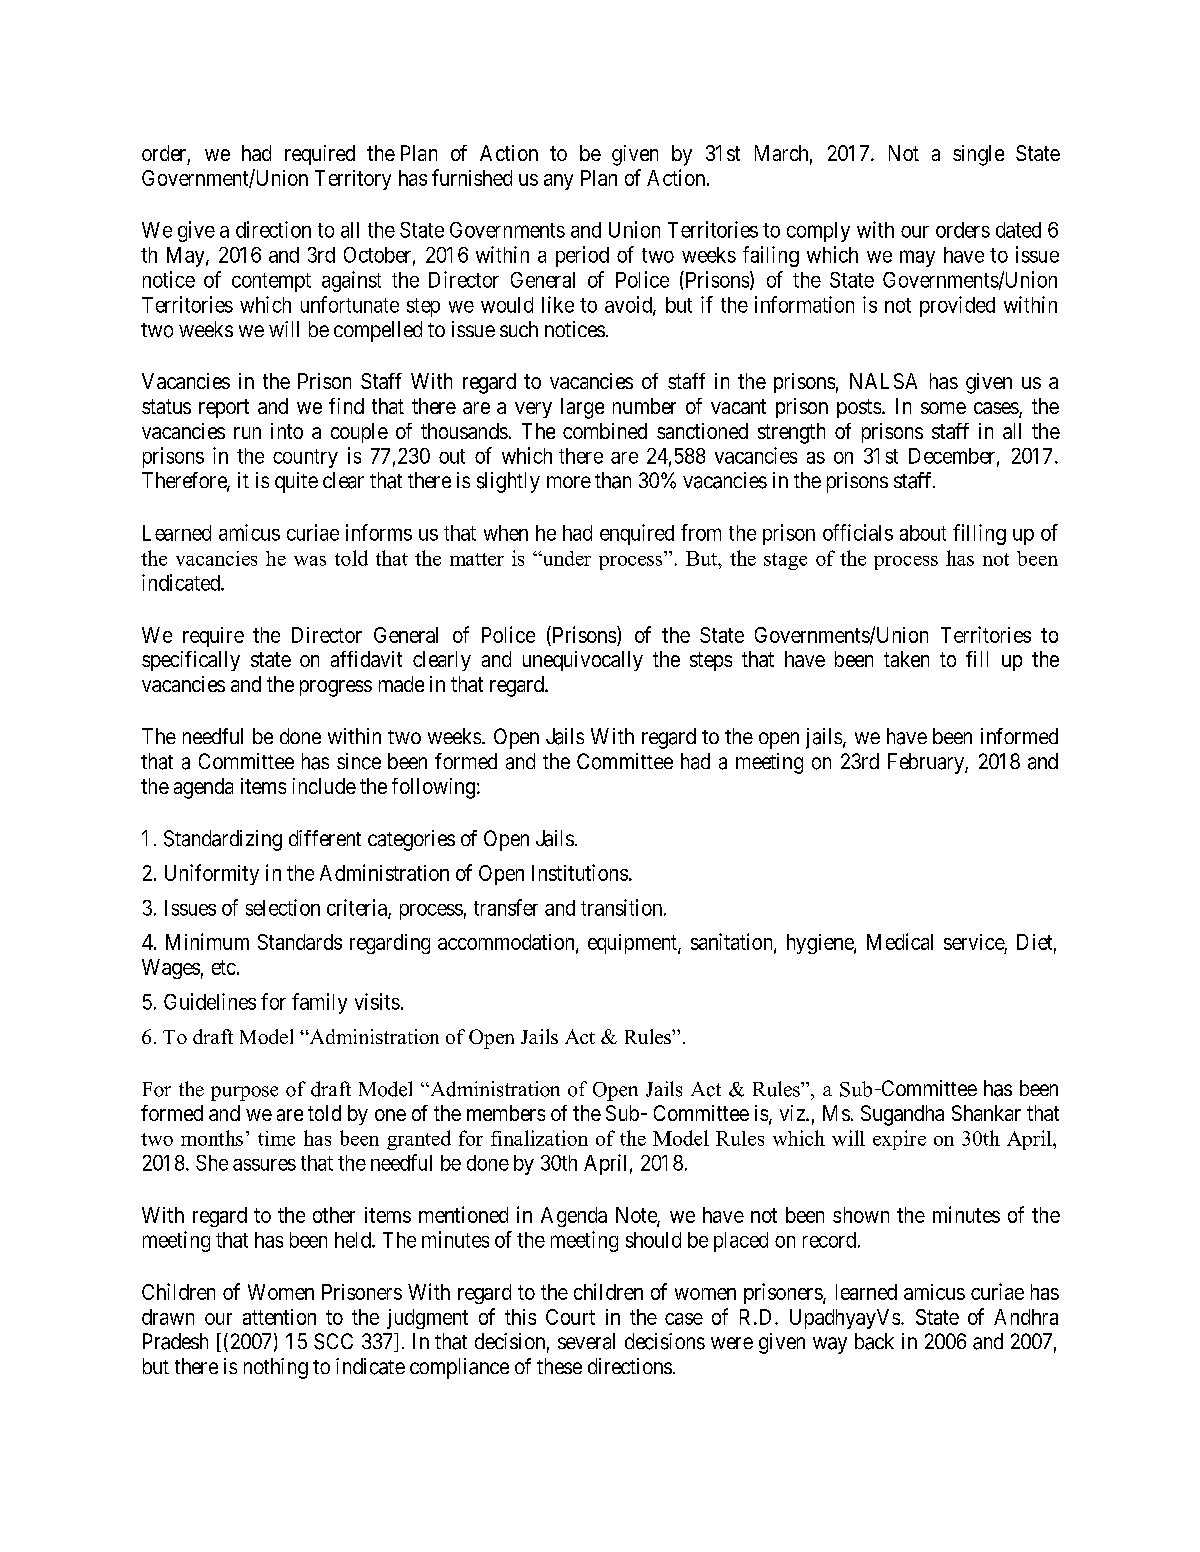  I want to click on include, so click(324, 786).
